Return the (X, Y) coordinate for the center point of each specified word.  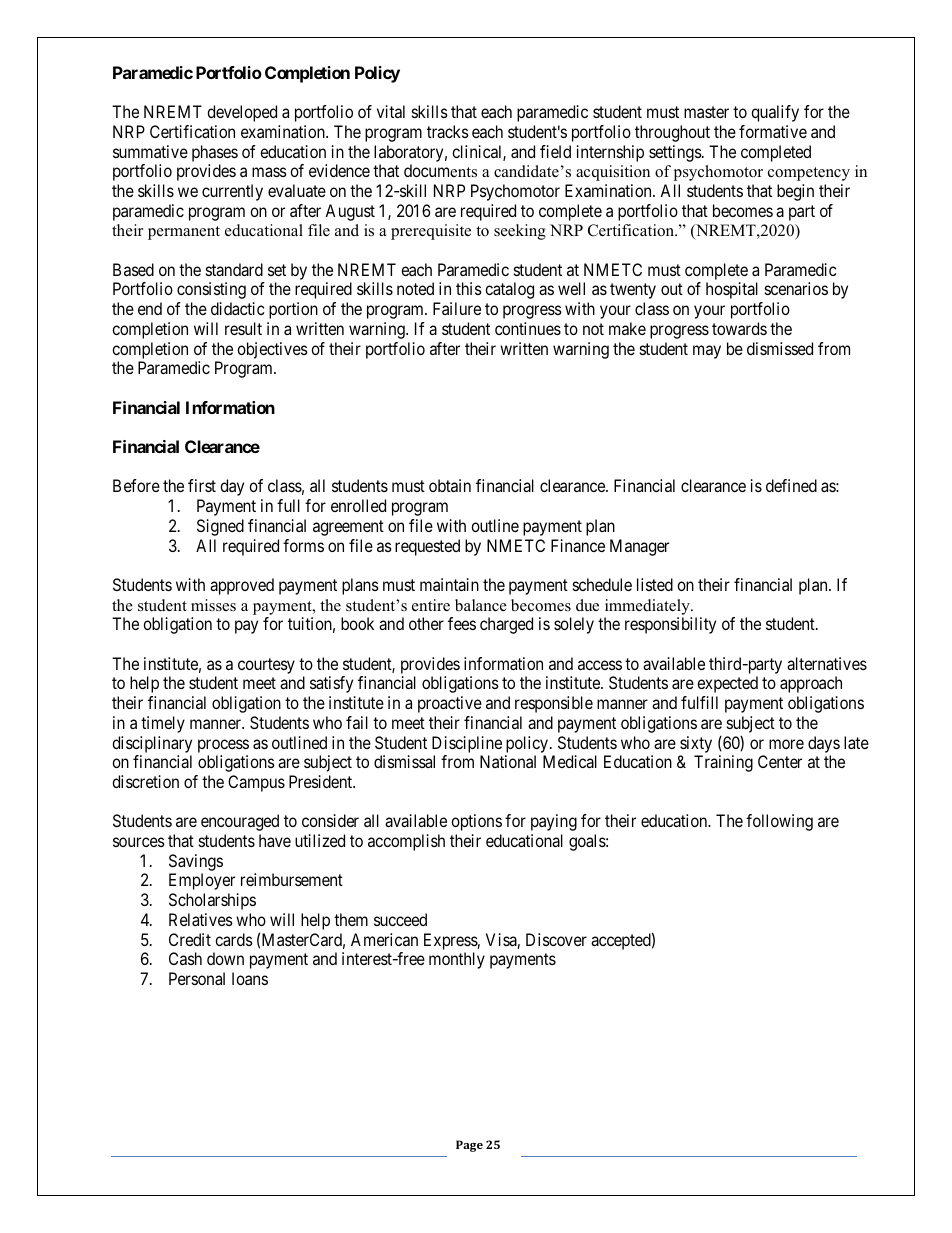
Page (469, 1146)
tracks (448, 131)
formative (773, 131)
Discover (556, 939)
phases (215, 153)
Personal (197, 978)
